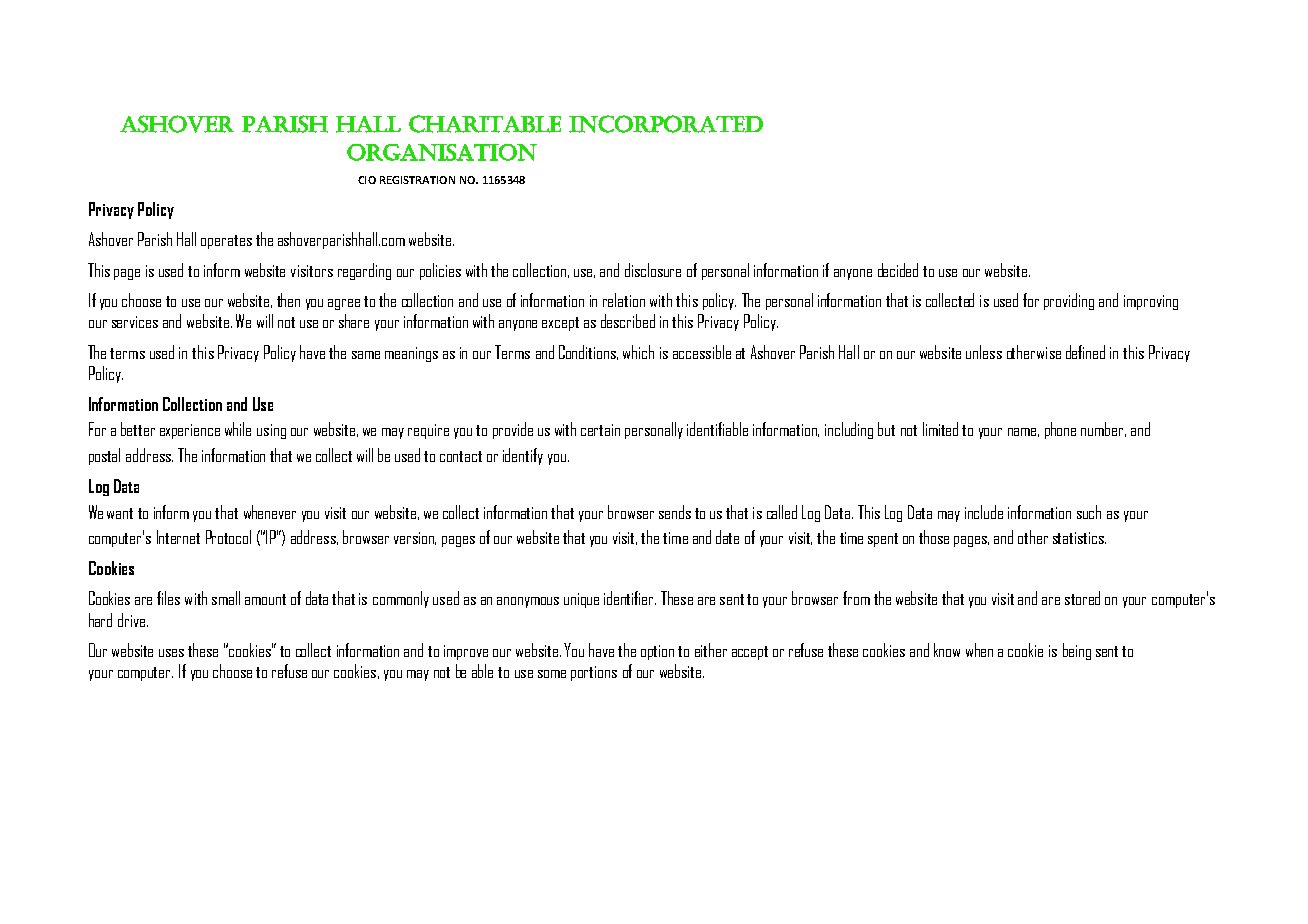  What do you see at coordinates (657, 652) in the document?
I see `option` at bounding box center [657, 652].
